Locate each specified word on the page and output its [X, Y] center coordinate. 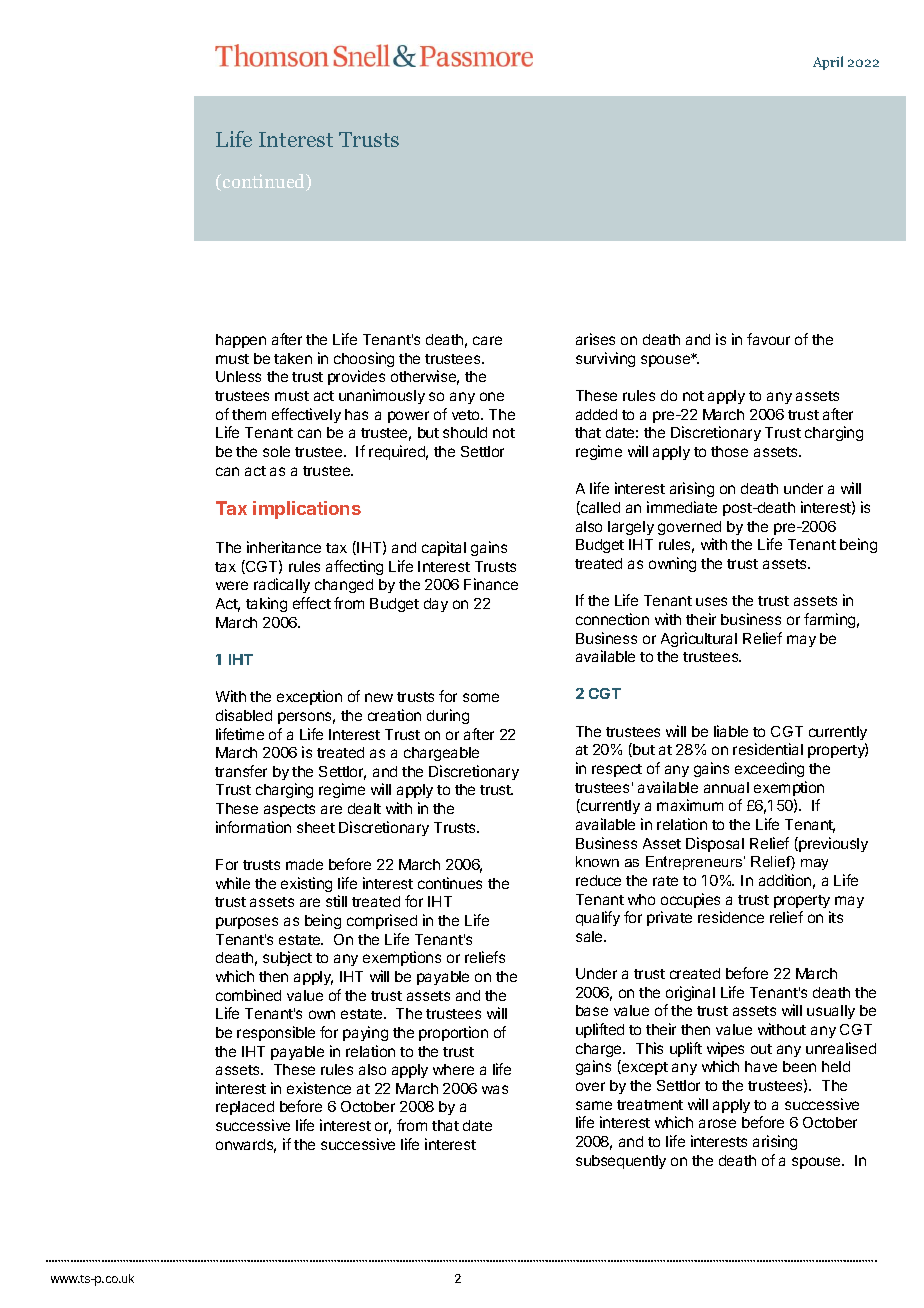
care [487, 340]
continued [265, 182]
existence [319, 1088]
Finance [491, 584]
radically [282, 585]
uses [711, 601]
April [828, 63]
